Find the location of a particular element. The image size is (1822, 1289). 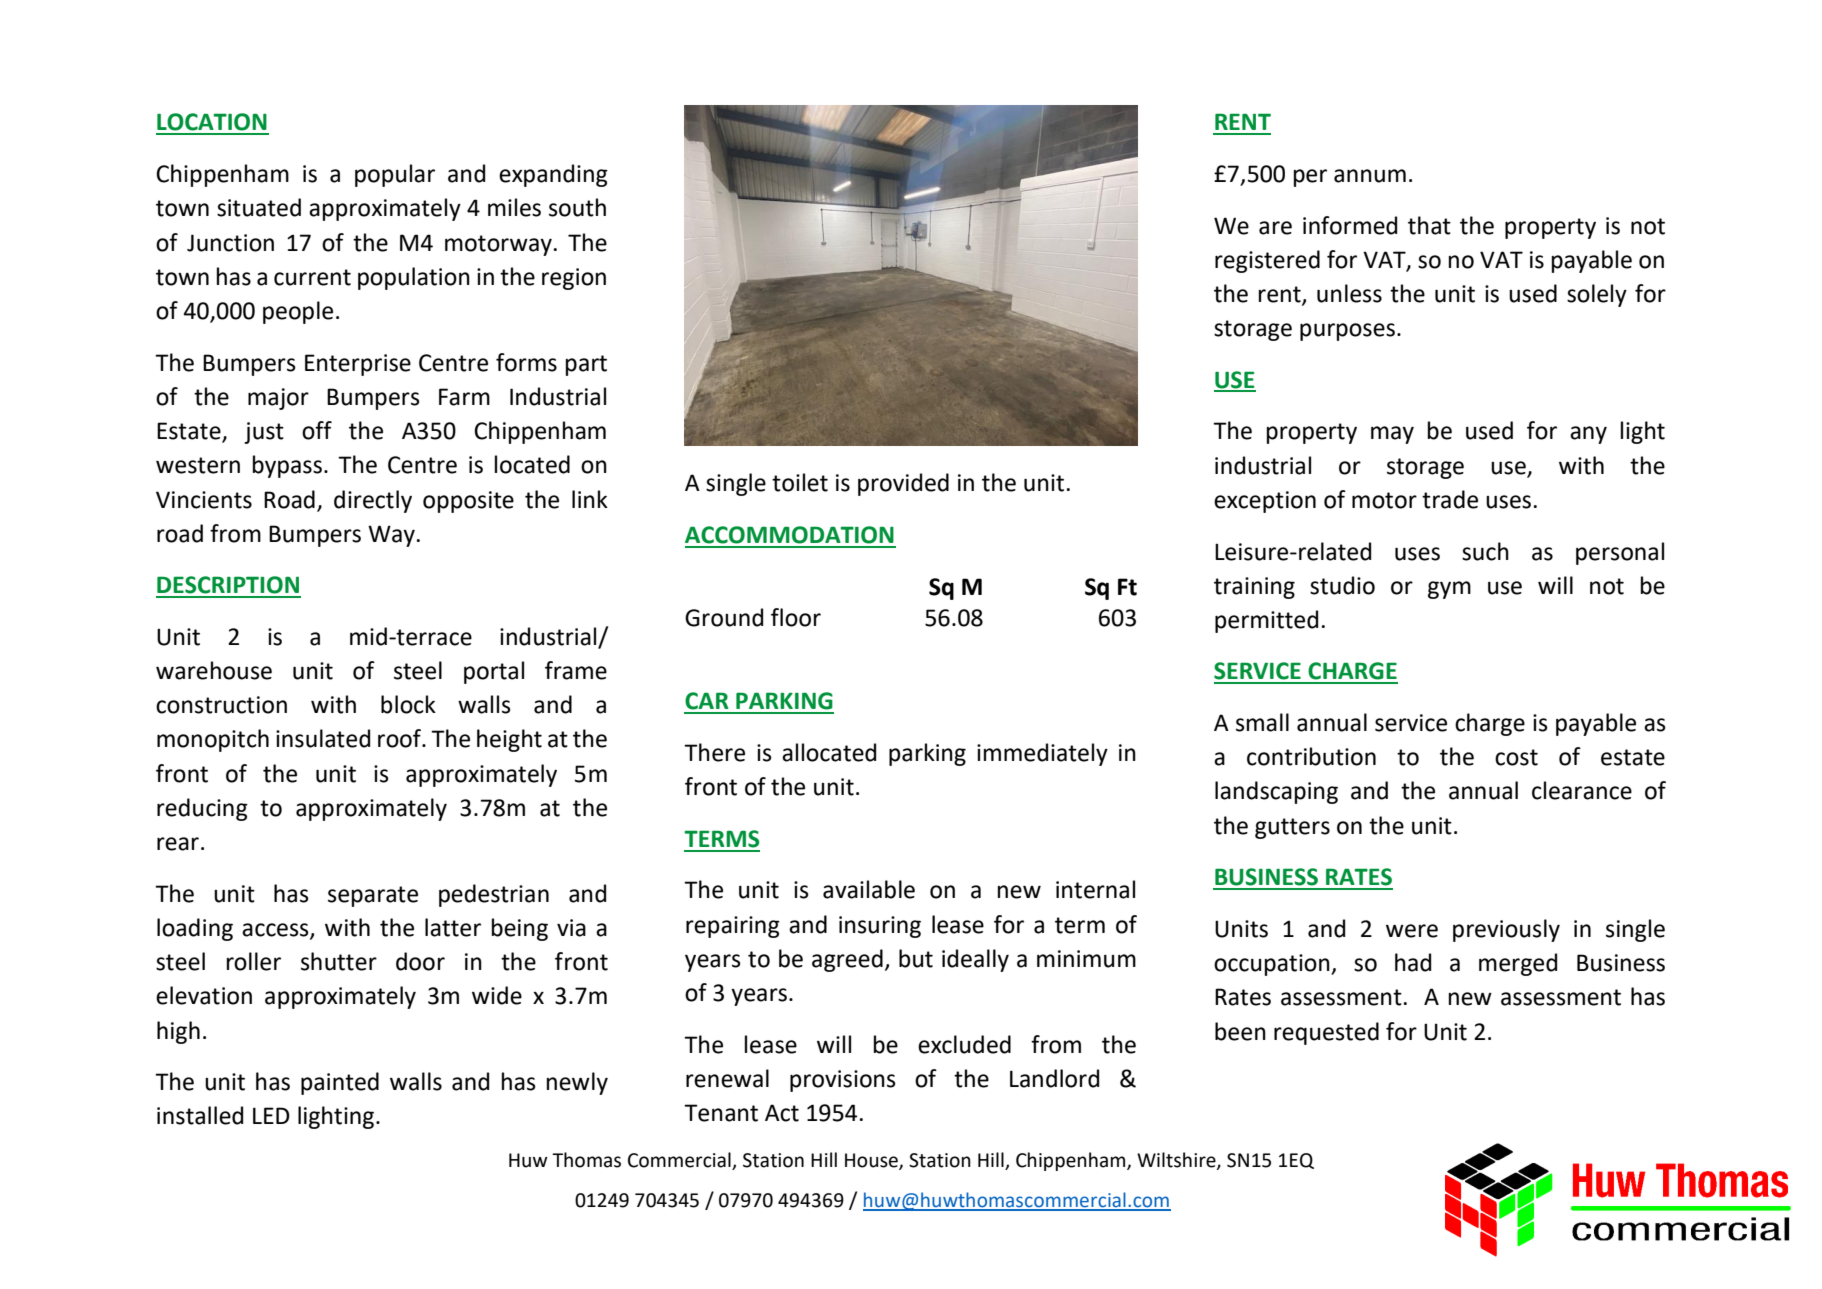

permitted is located at coordinates (1266, 621).
